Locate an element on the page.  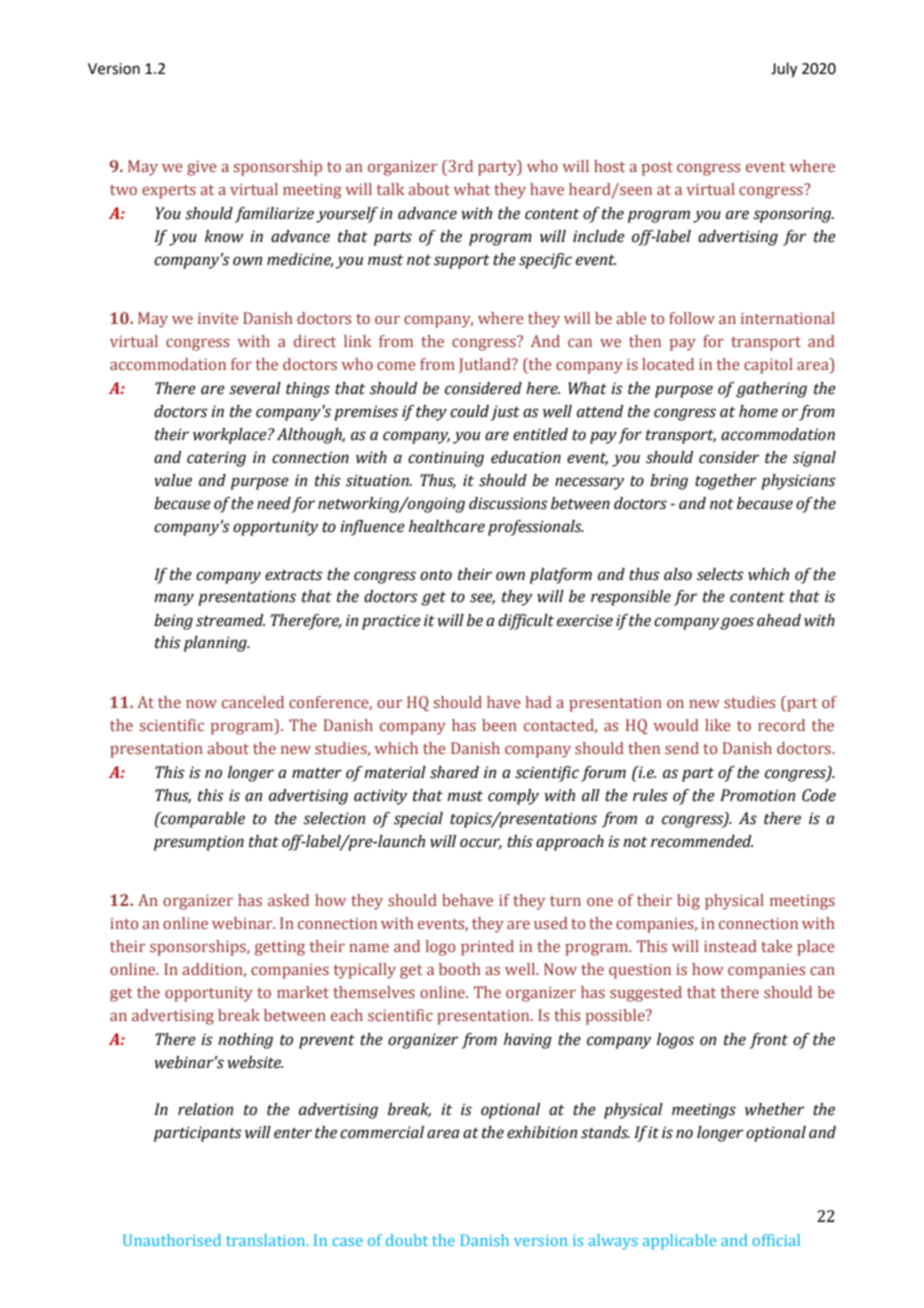
planning is located at coordinates (216, 644).
